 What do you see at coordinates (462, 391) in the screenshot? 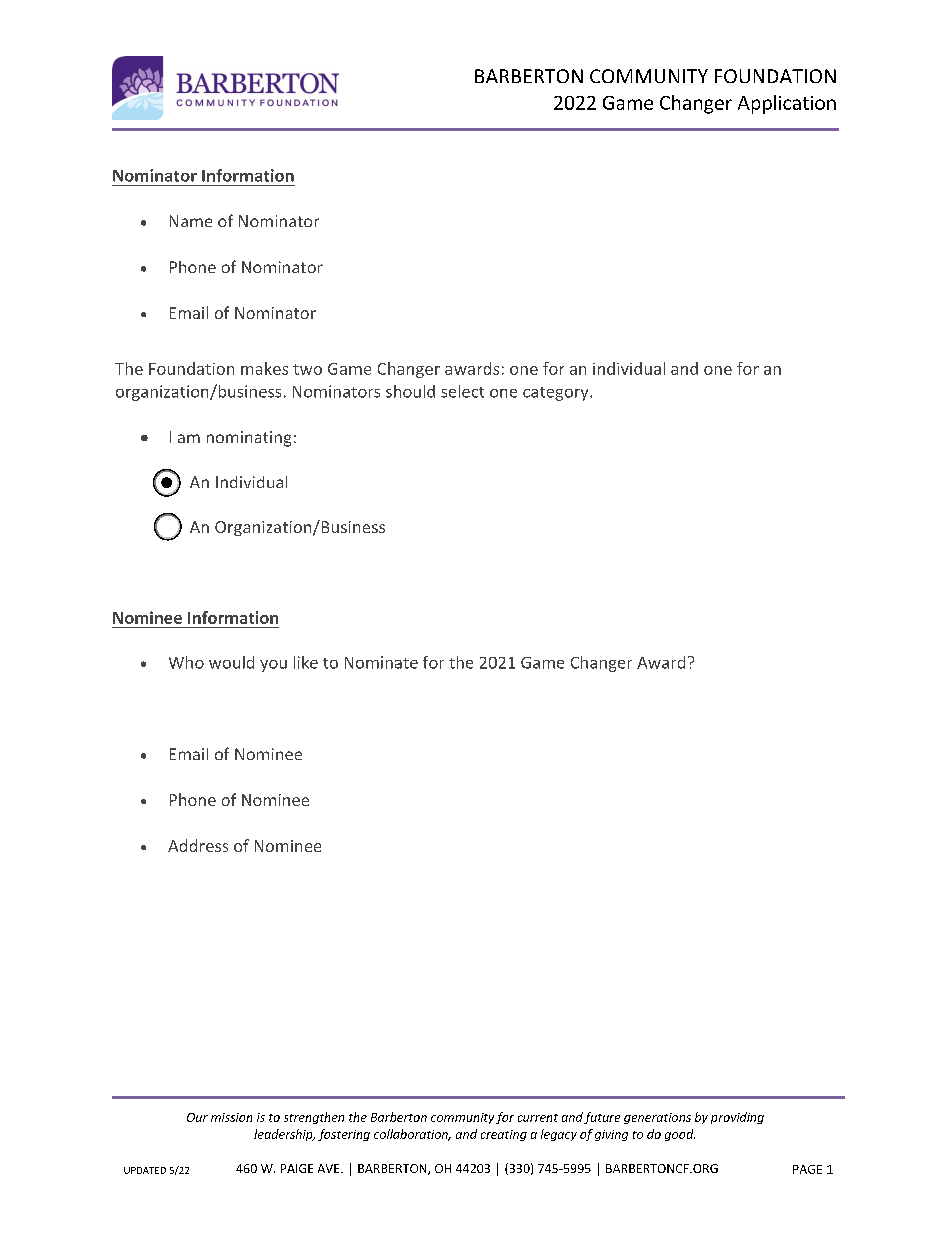
I see `select` at bounding box center [462, 391].
